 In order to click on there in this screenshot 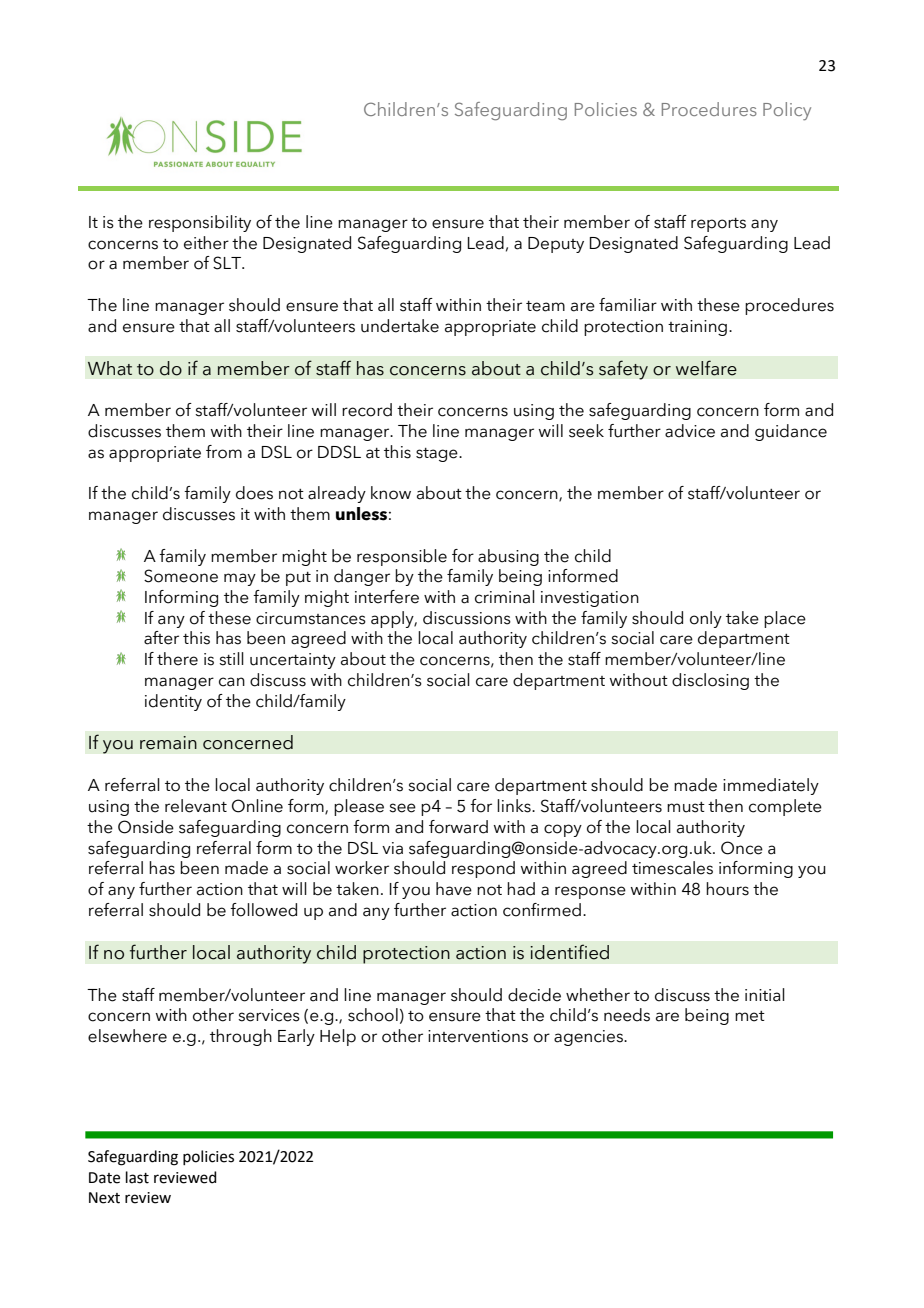, I will do `click(177, 659)`.
